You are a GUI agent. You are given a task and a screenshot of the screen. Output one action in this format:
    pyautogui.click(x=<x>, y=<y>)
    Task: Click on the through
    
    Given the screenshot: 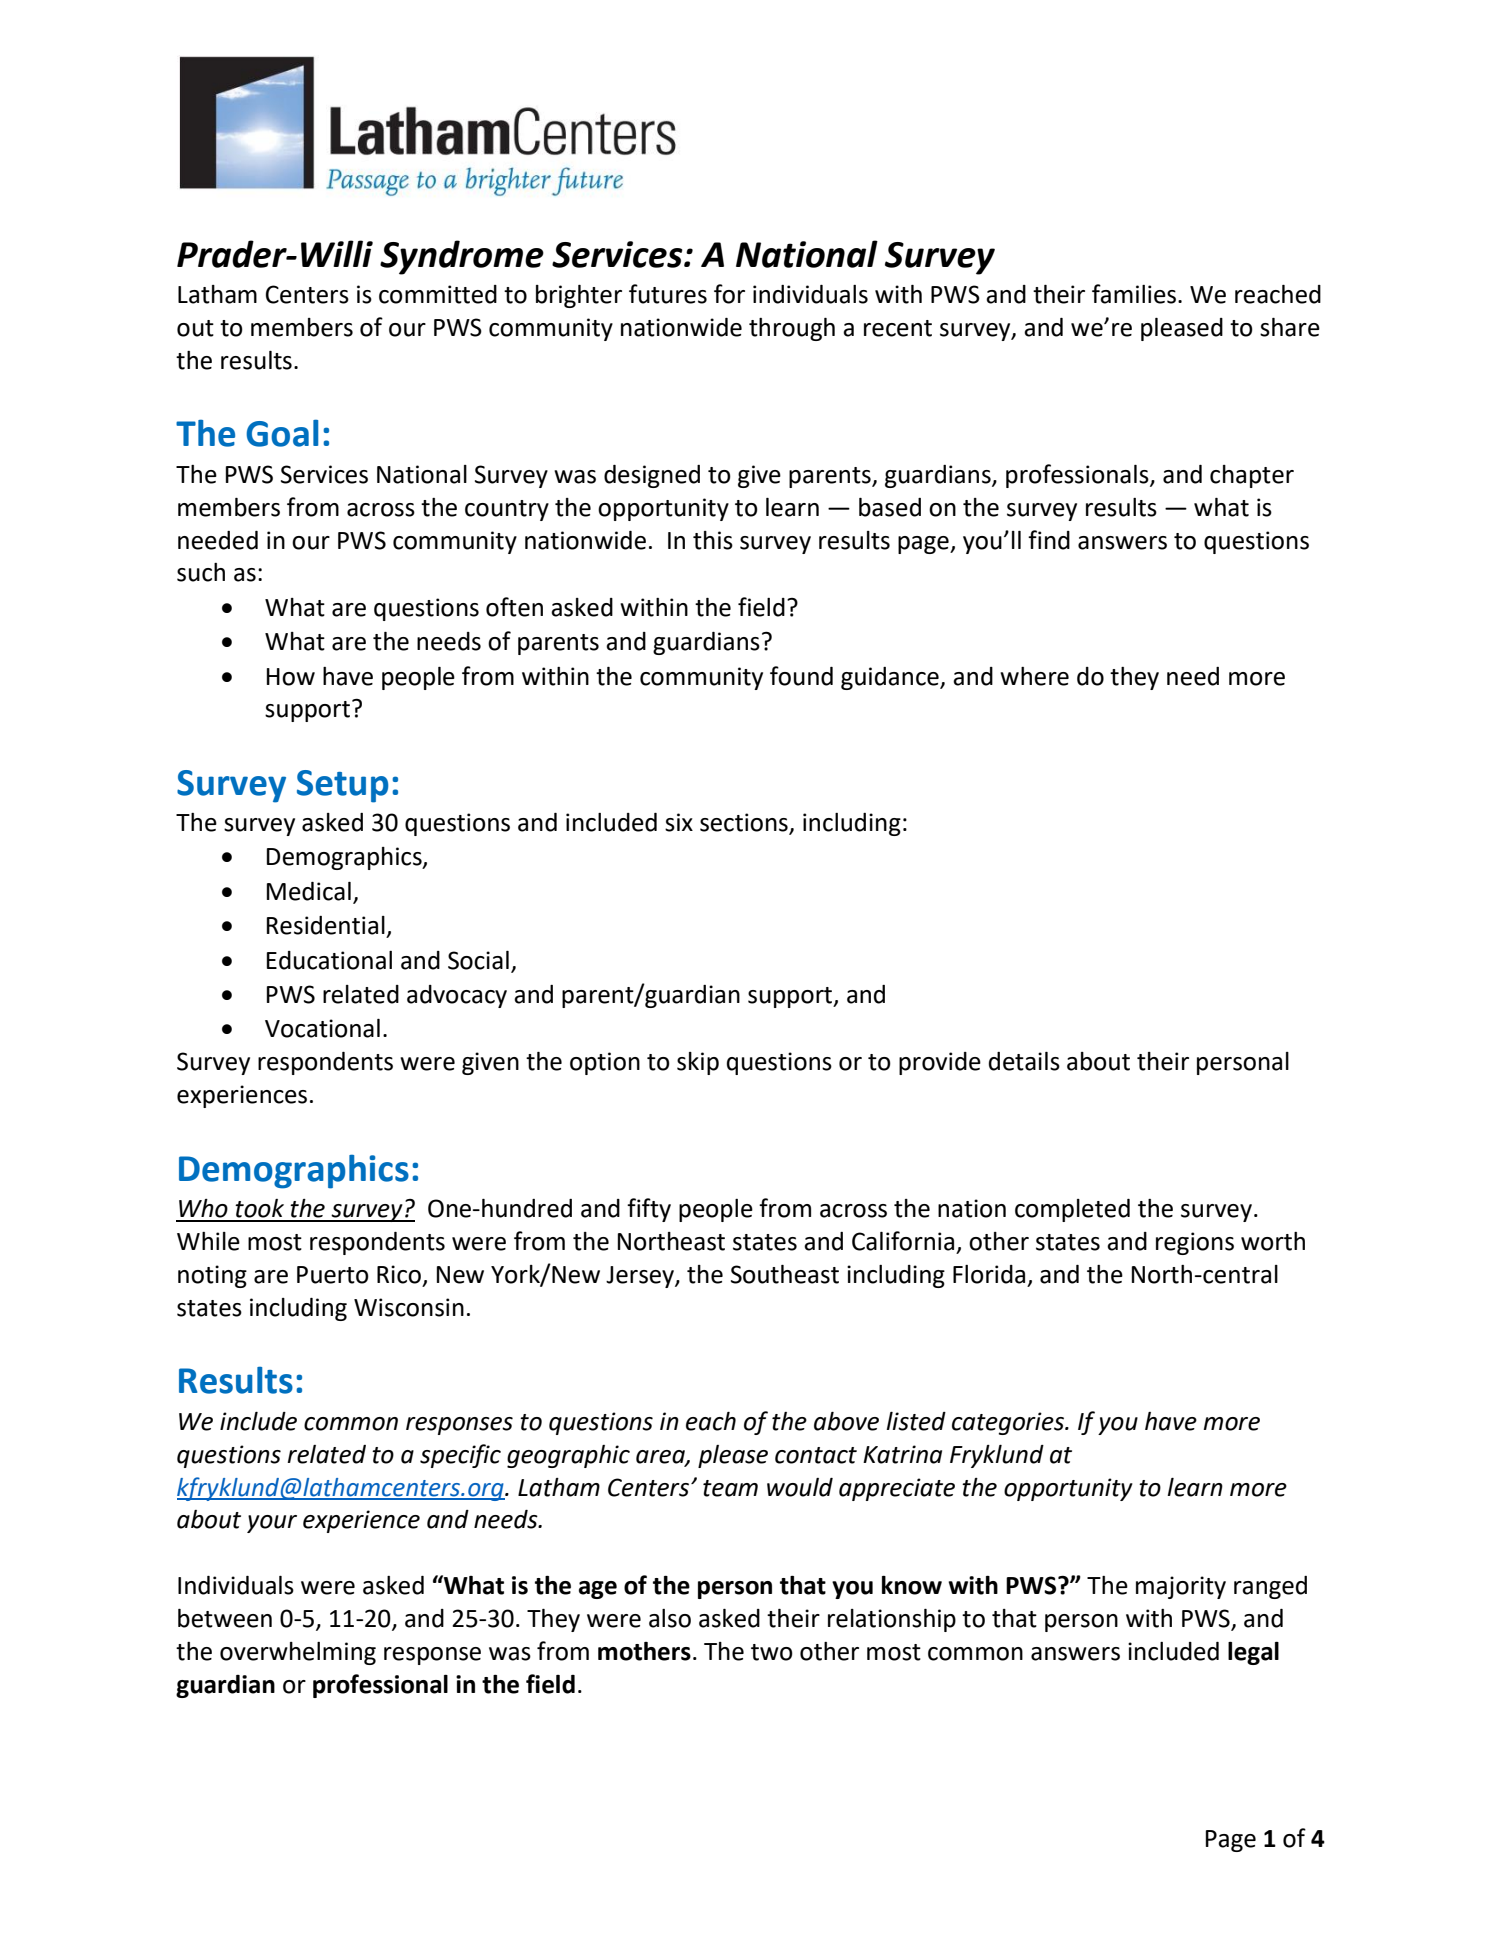 What is the action you would take?
    pyautogui.click(x=792, y=329)
